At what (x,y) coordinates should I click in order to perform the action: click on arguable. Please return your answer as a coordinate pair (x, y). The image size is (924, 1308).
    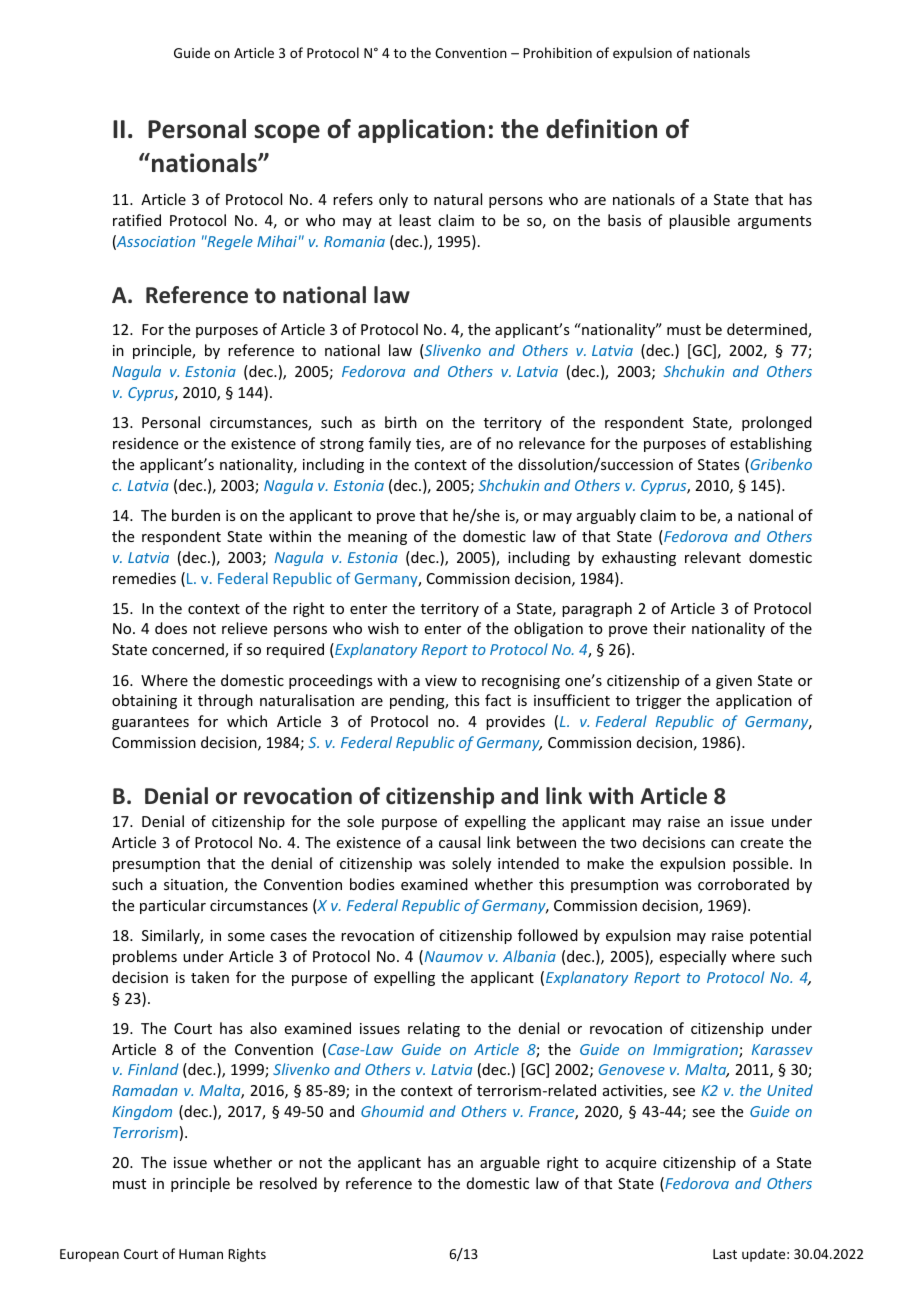
    Looking at the image, I should click on (510, 1163).
